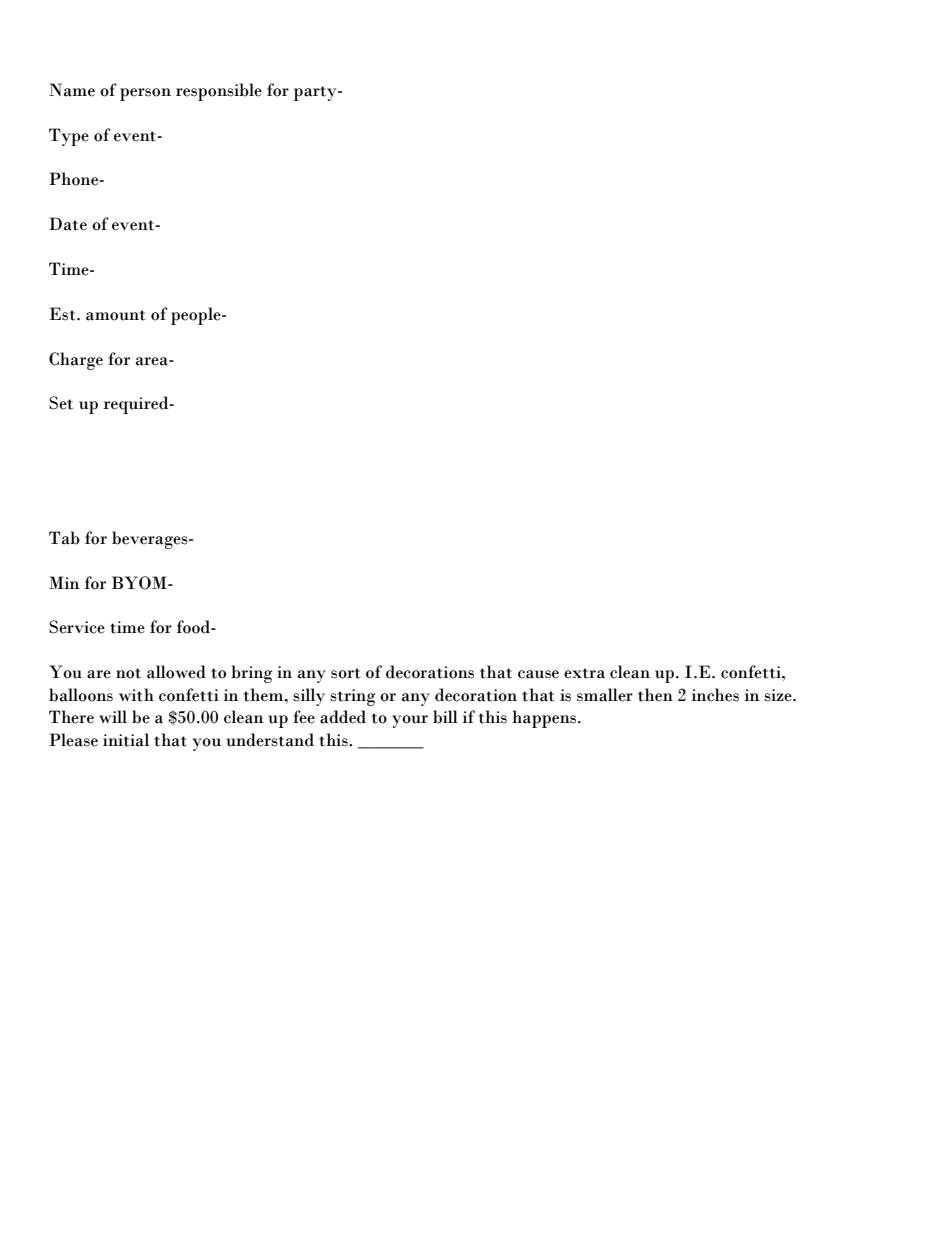  Describe the element at coordinates (128, 673) in the document. I see `not` at that location.
